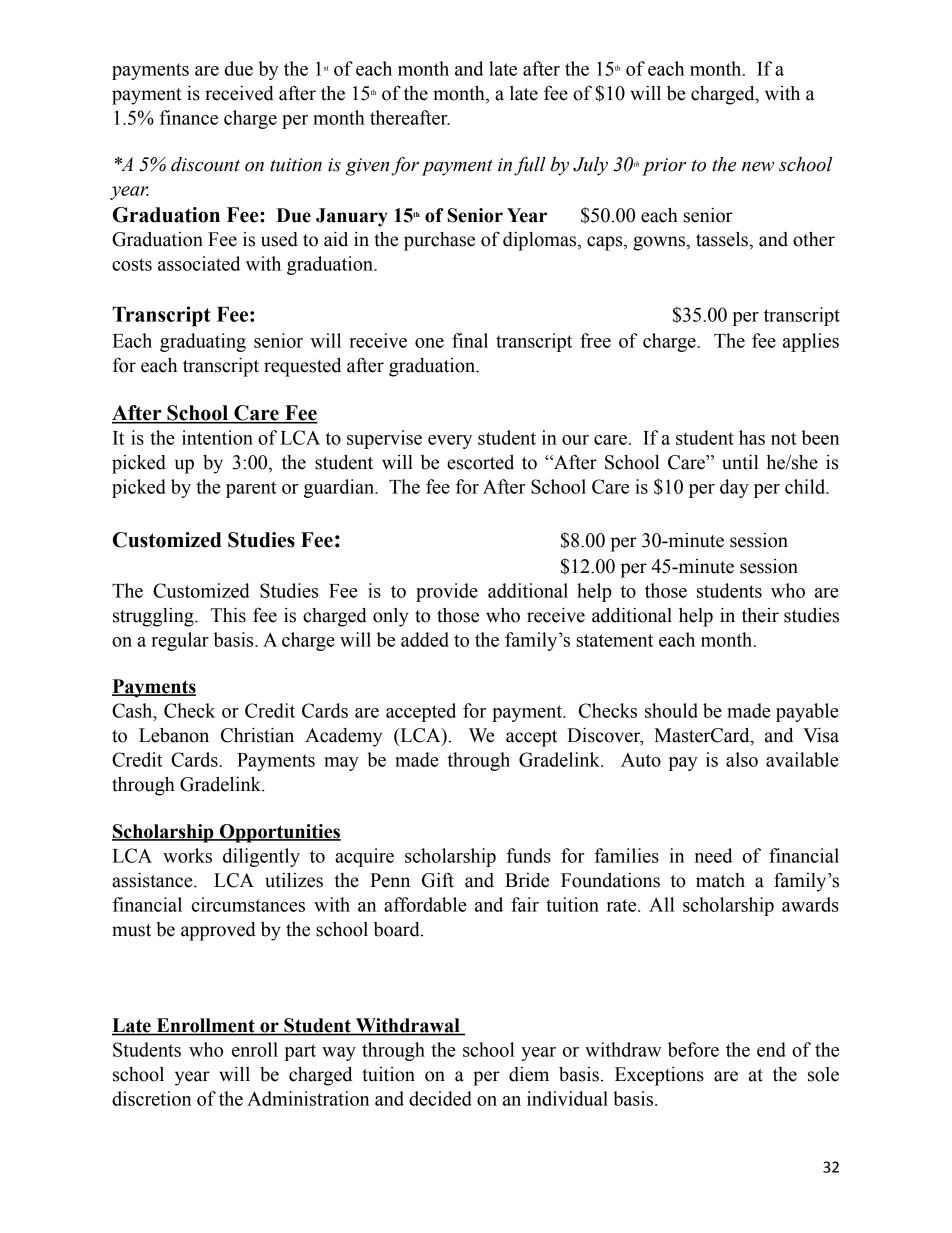  I want to click on final, so click(470, 340).
